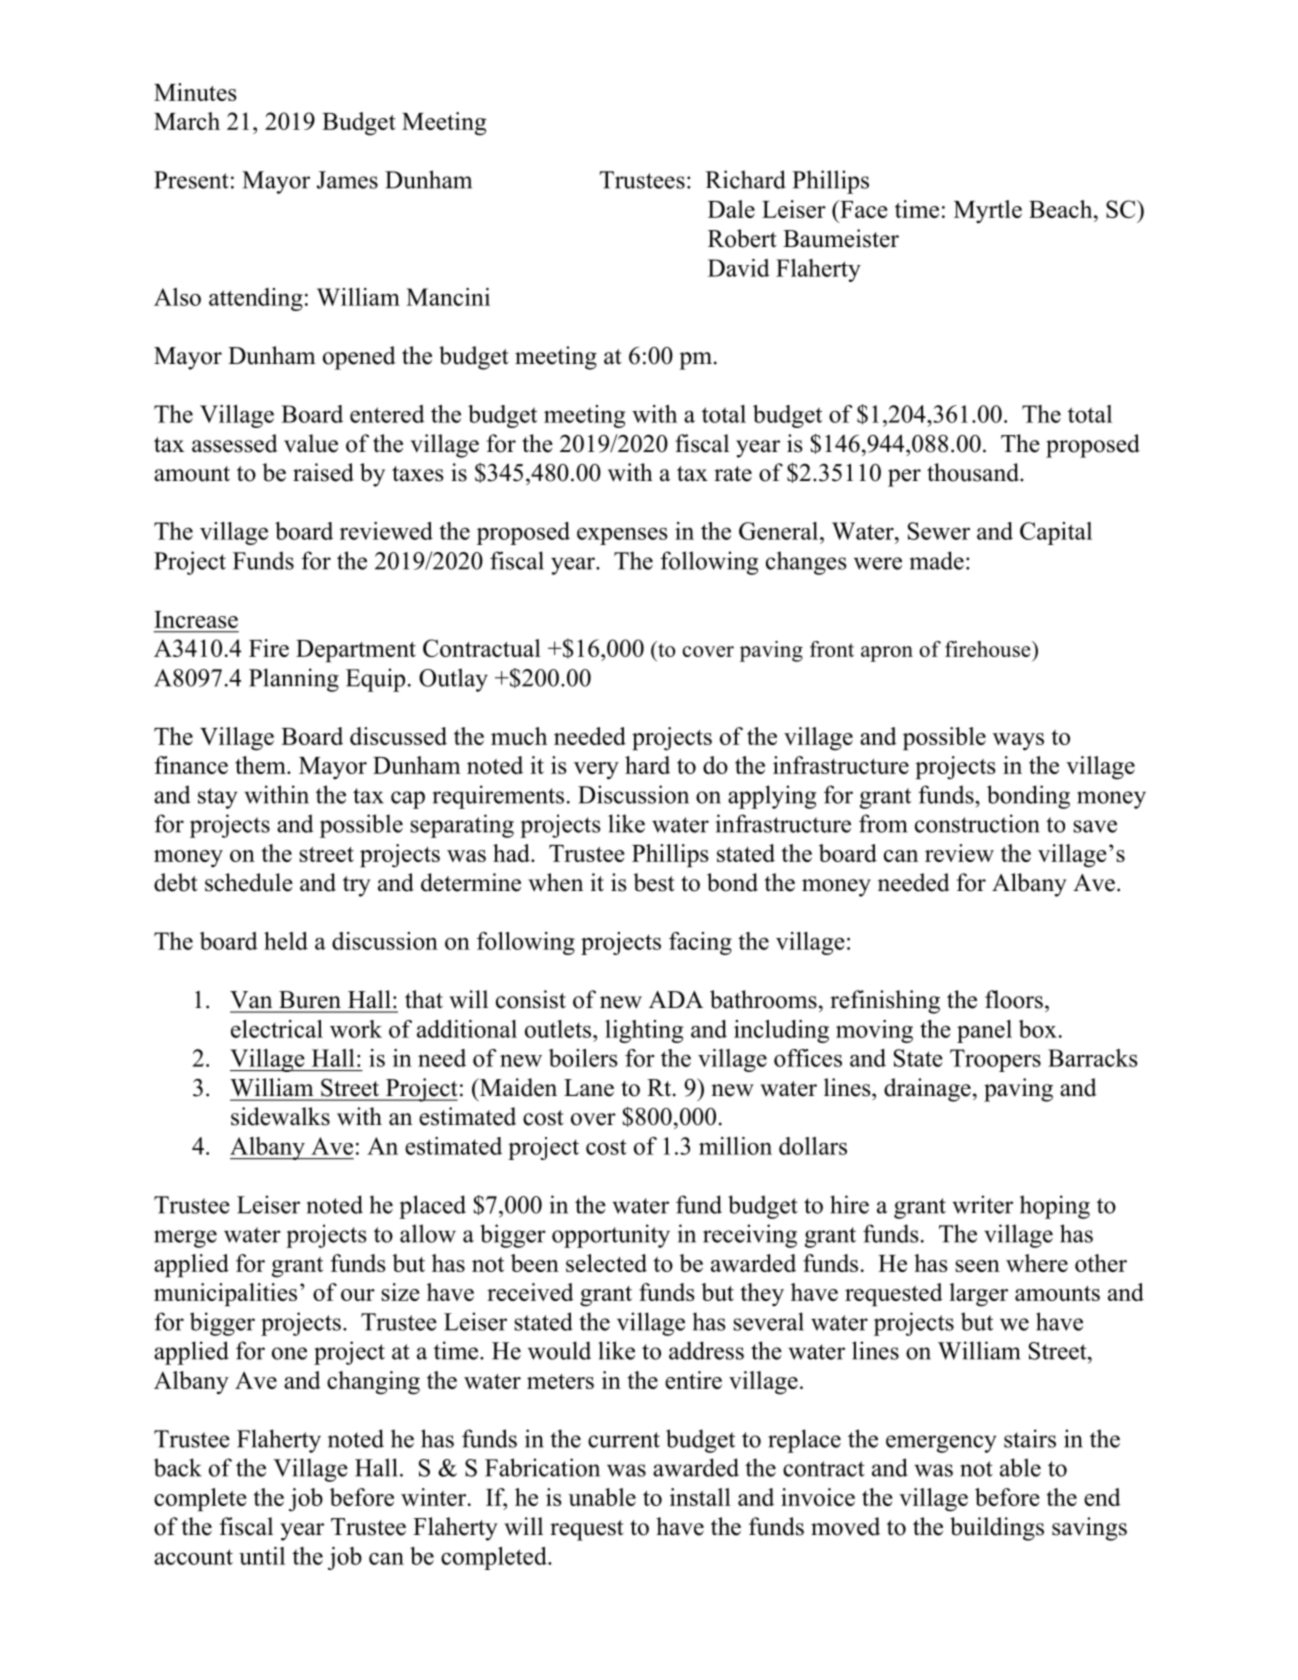 The height and width of the page is (1680, 1298). What do you see at coordinates (654, 882) in the page?
I see `best` at bounding box center [654, 882].
